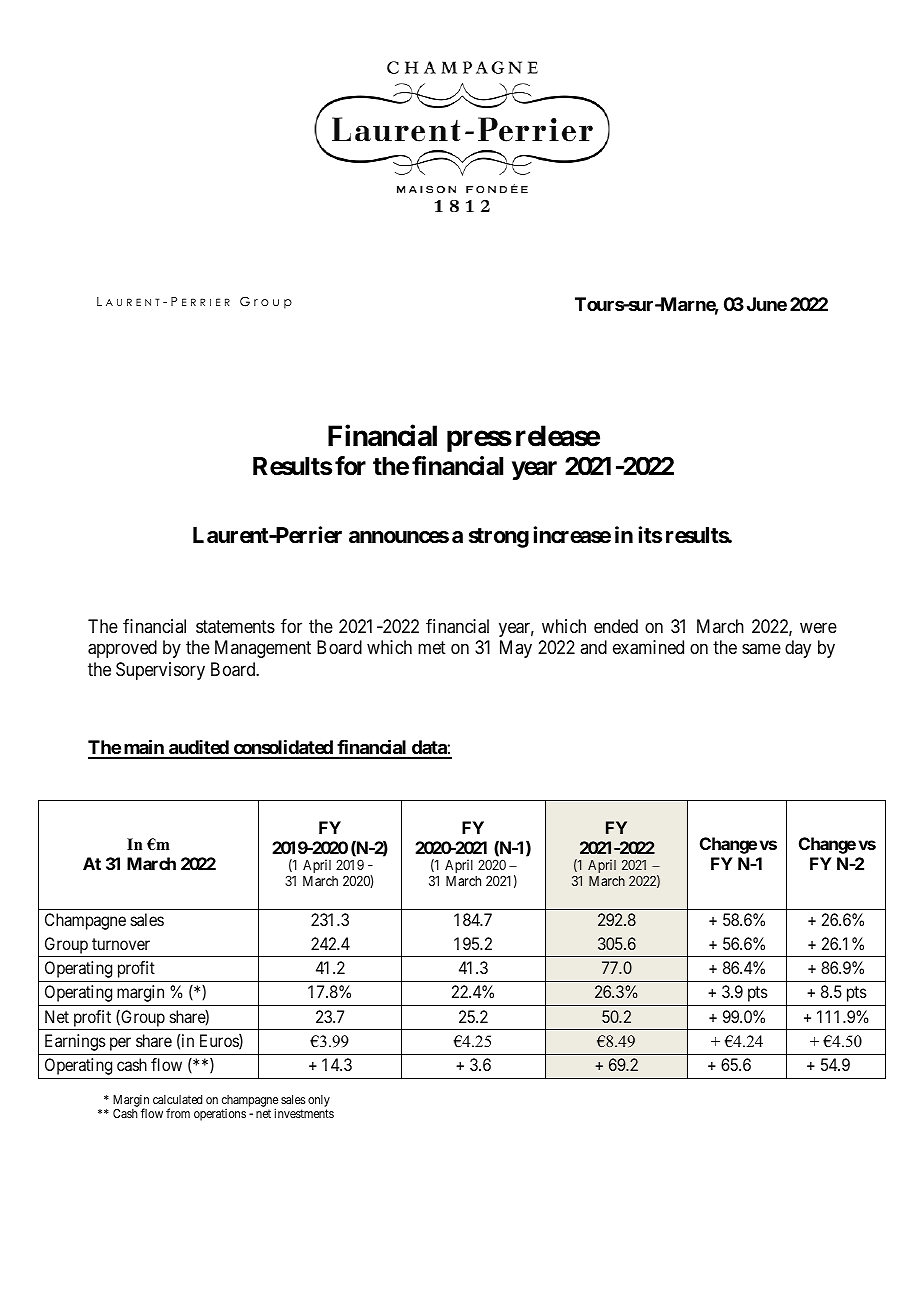 Image resolution: width=924 pixels, height=1308 pixels. I want to click on approved, so click(122, 649).
